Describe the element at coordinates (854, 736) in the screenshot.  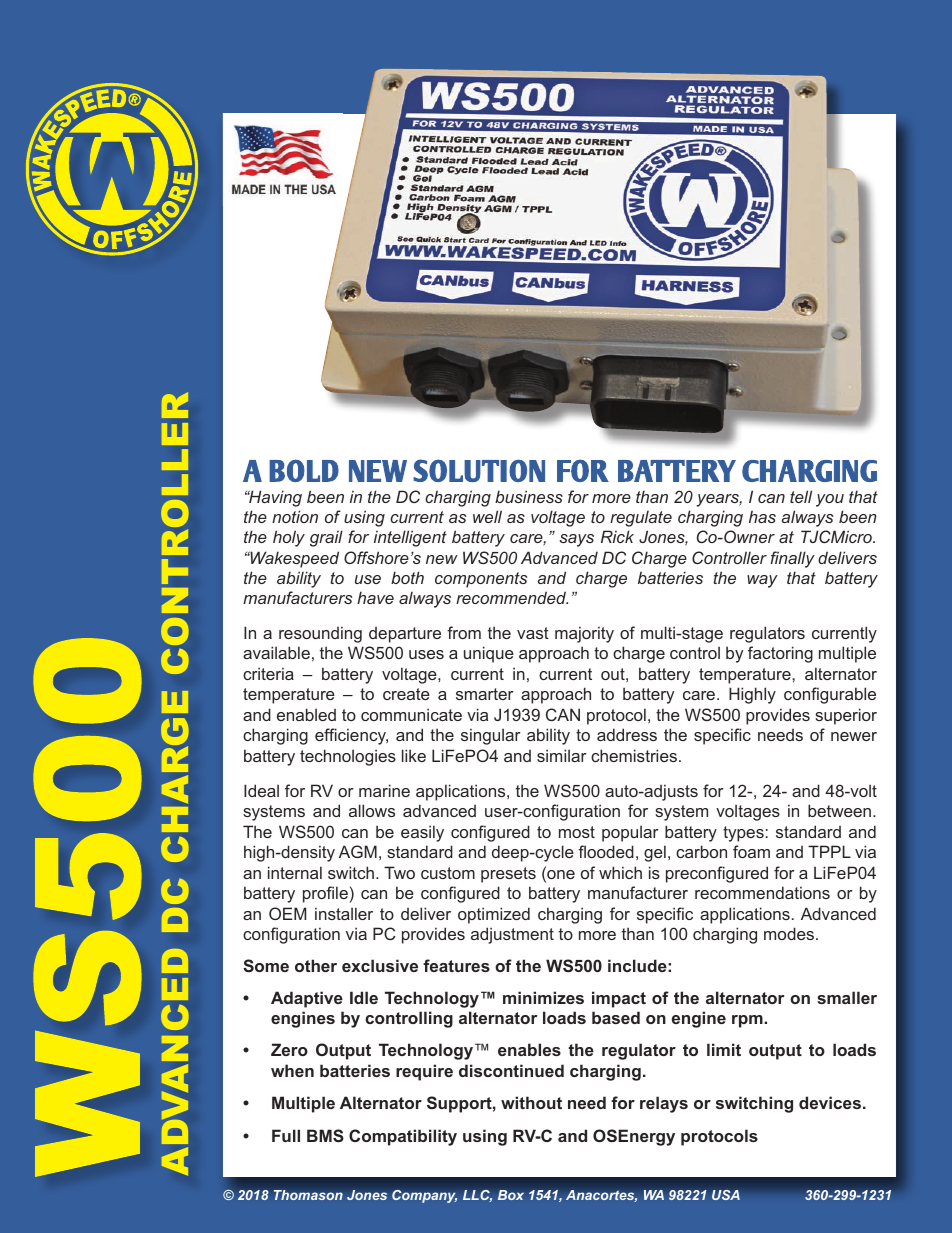
I see `newer` at that location.
